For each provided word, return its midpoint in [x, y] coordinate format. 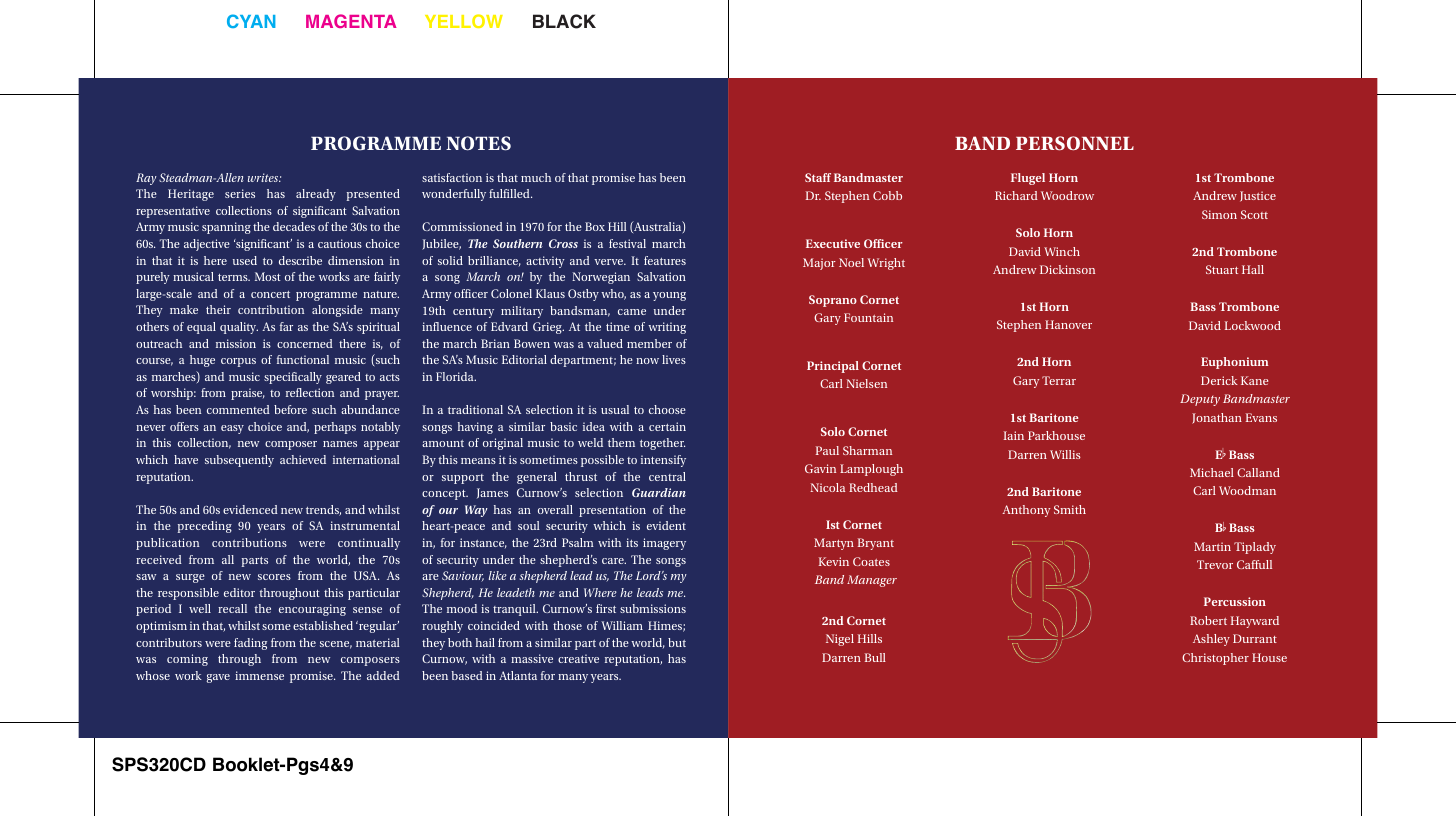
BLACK [564, 21]
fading [250, 644]
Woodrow [1067, 195]
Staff [818, 177]
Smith [1070, 509]
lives [674, 359]
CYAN [251, 21]
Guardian [659, 492]
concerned [305, 343]
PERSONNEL [1075, 143]
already [316, 195]
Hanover [1068, 324]
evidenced [250, 509]
